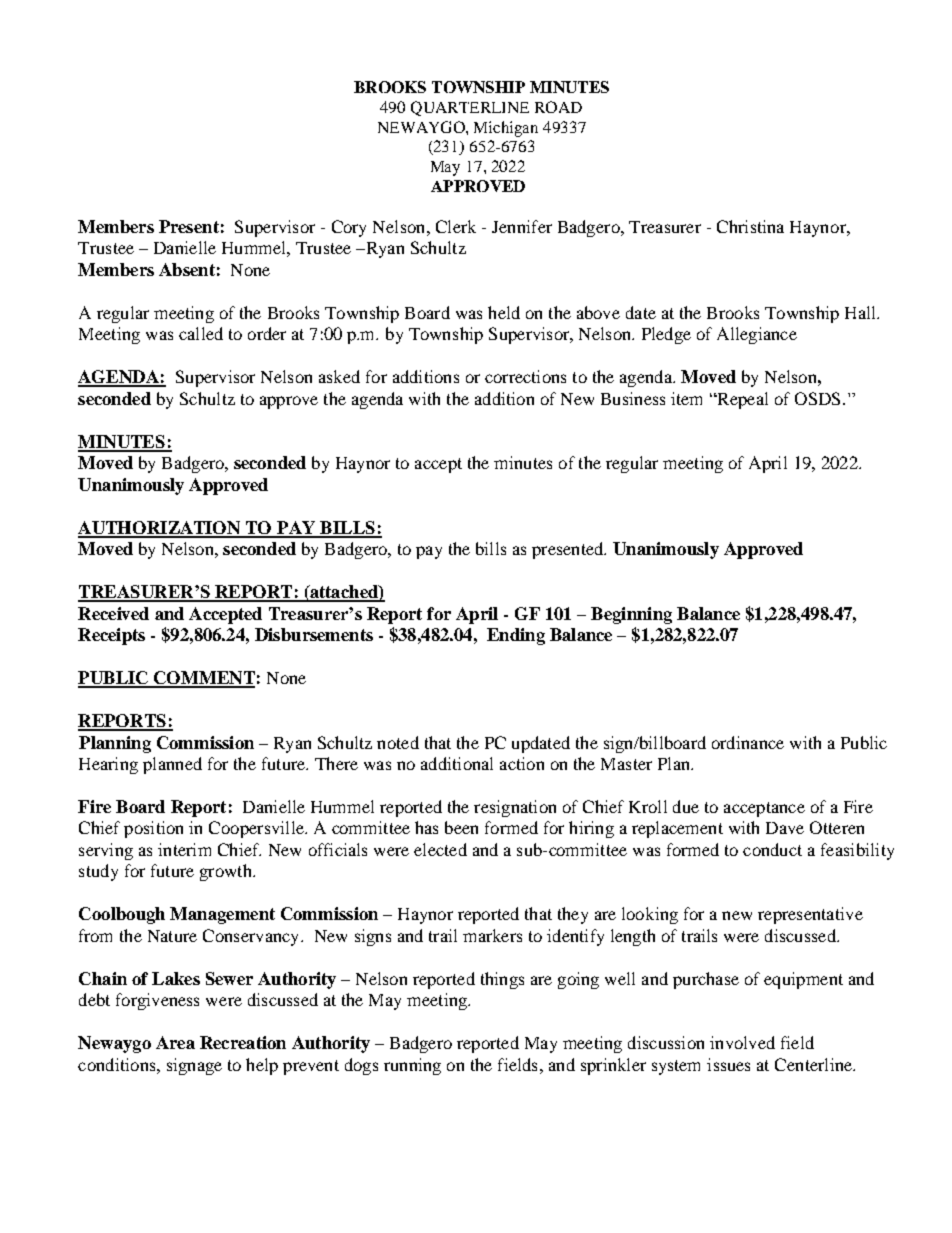 This document has height=1233, width=952. I want to click on called, so click(201, 333).
